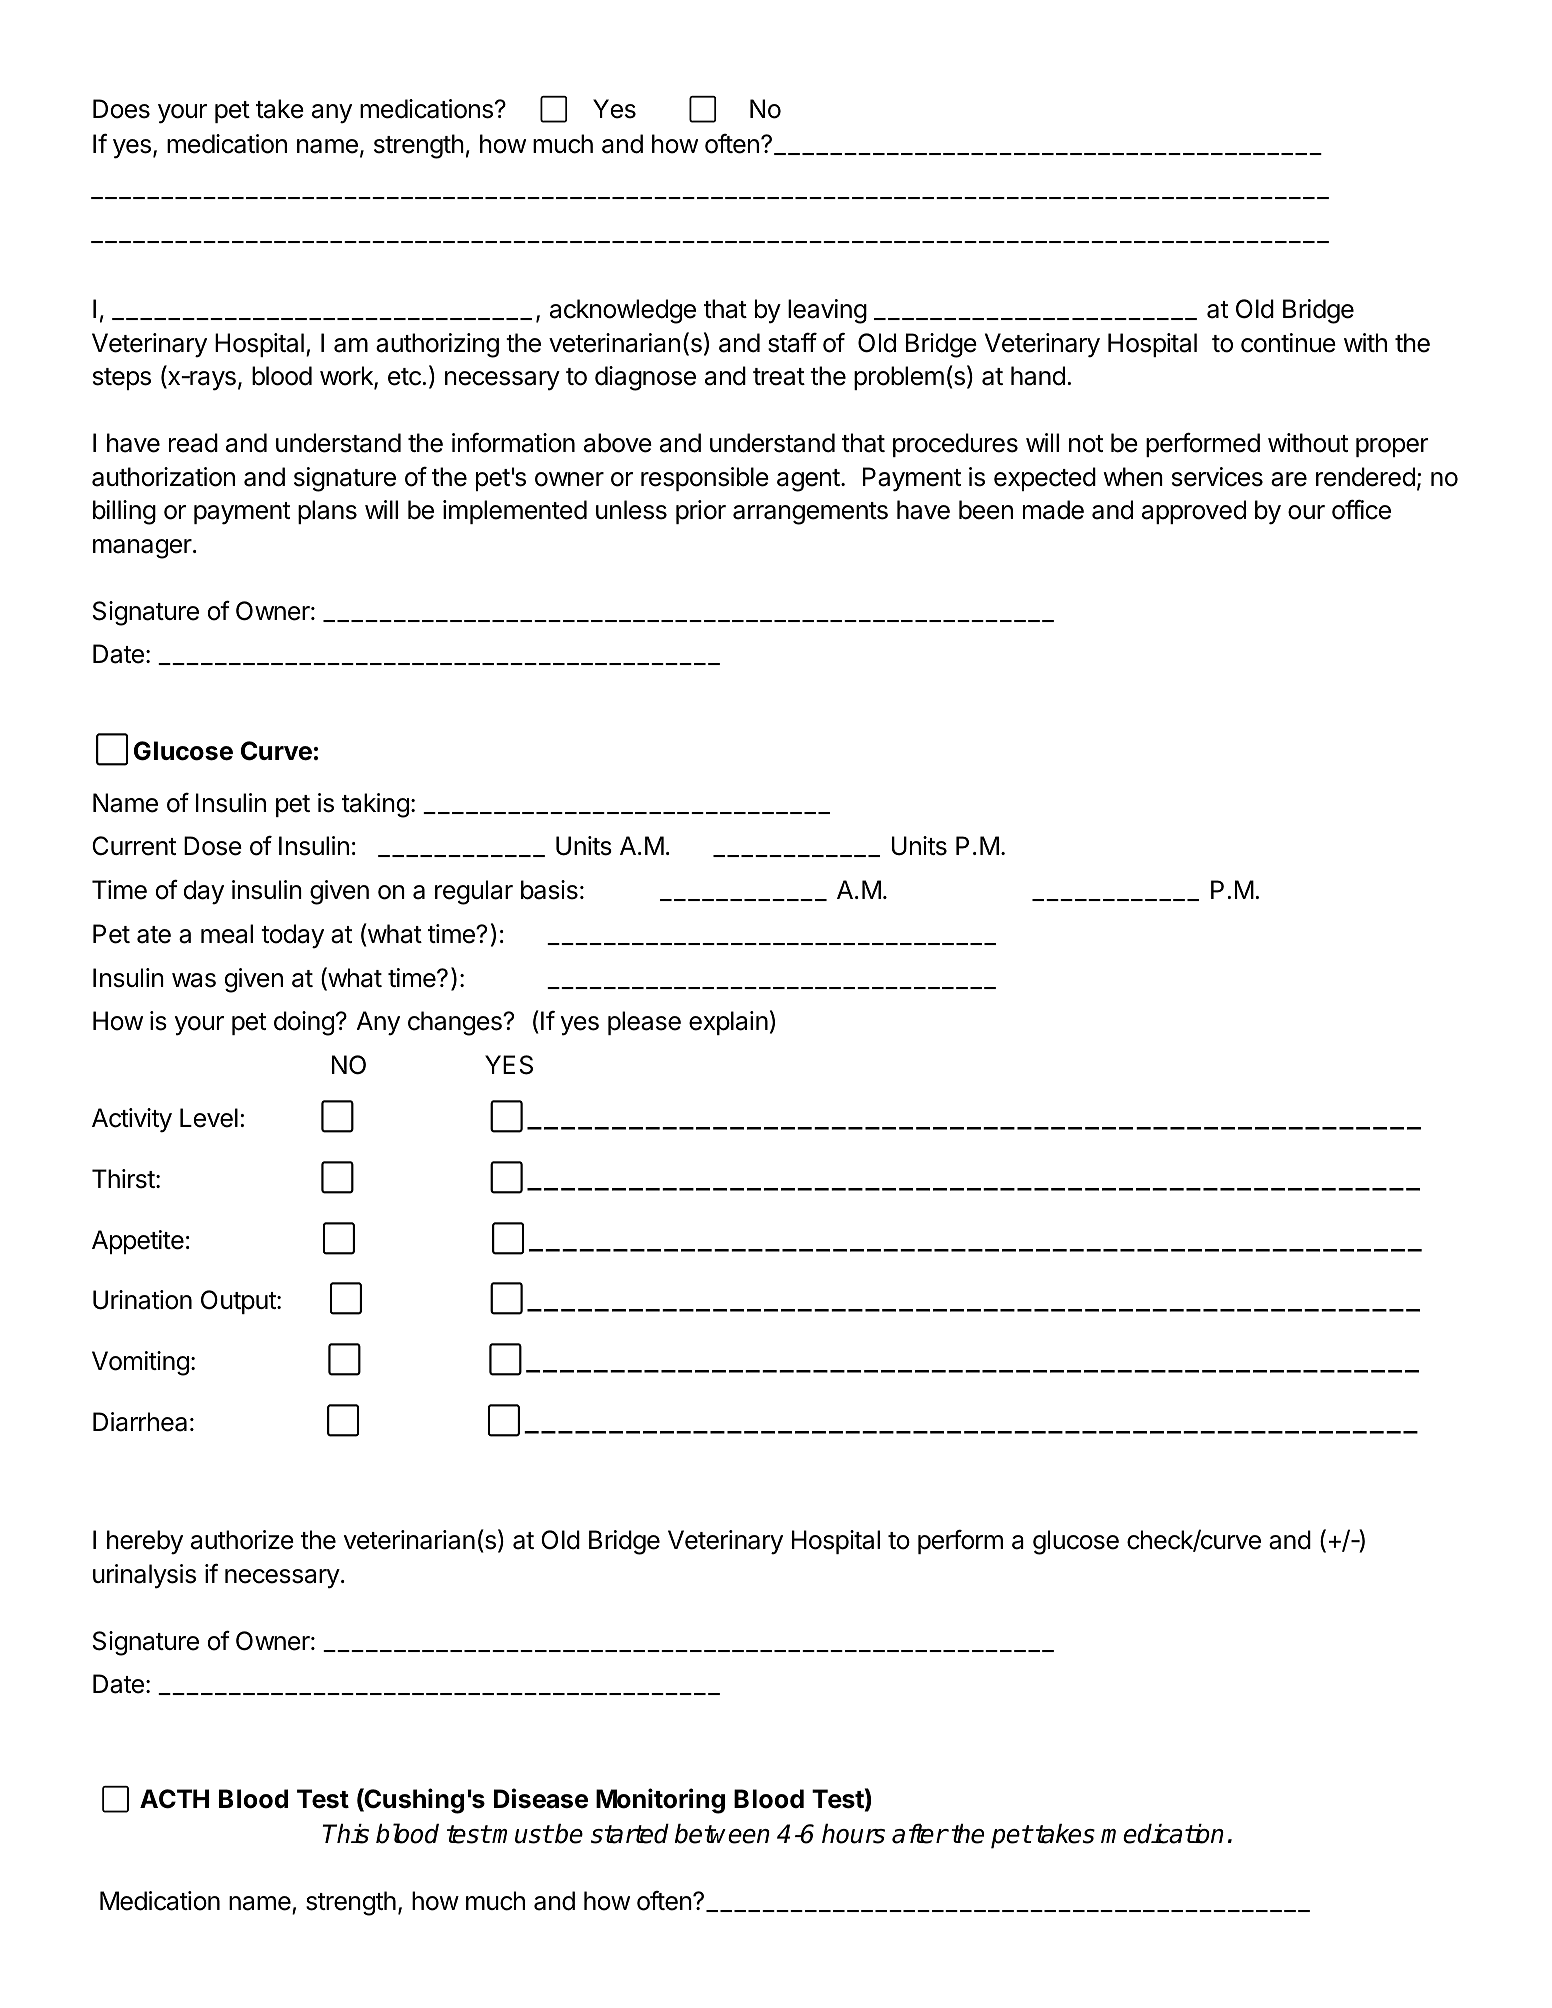 The image size is (1552, 2008). I want to click on today, so click(292, 936).
